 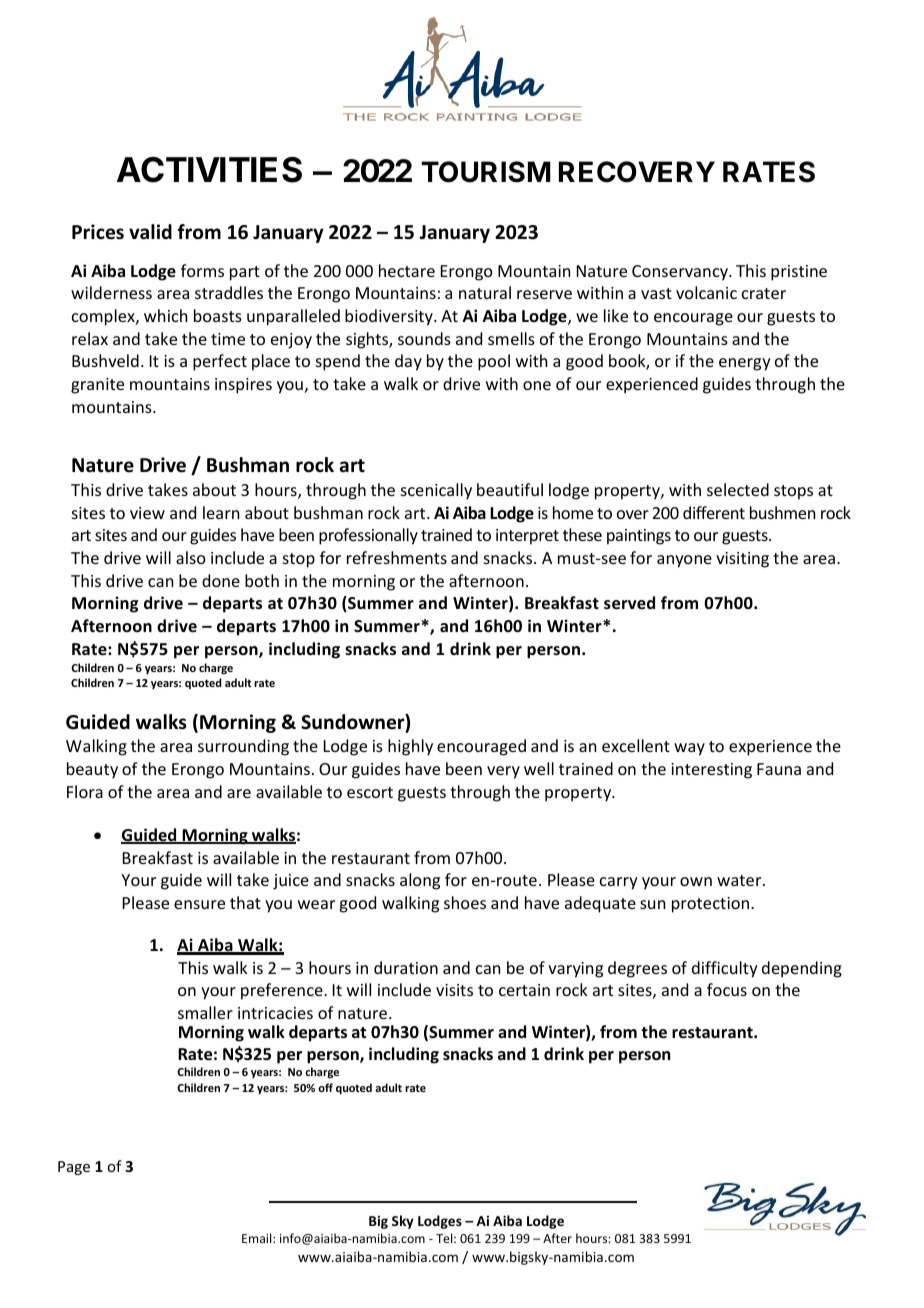 I want to click on difficulty, so click(x=725, y=969).
